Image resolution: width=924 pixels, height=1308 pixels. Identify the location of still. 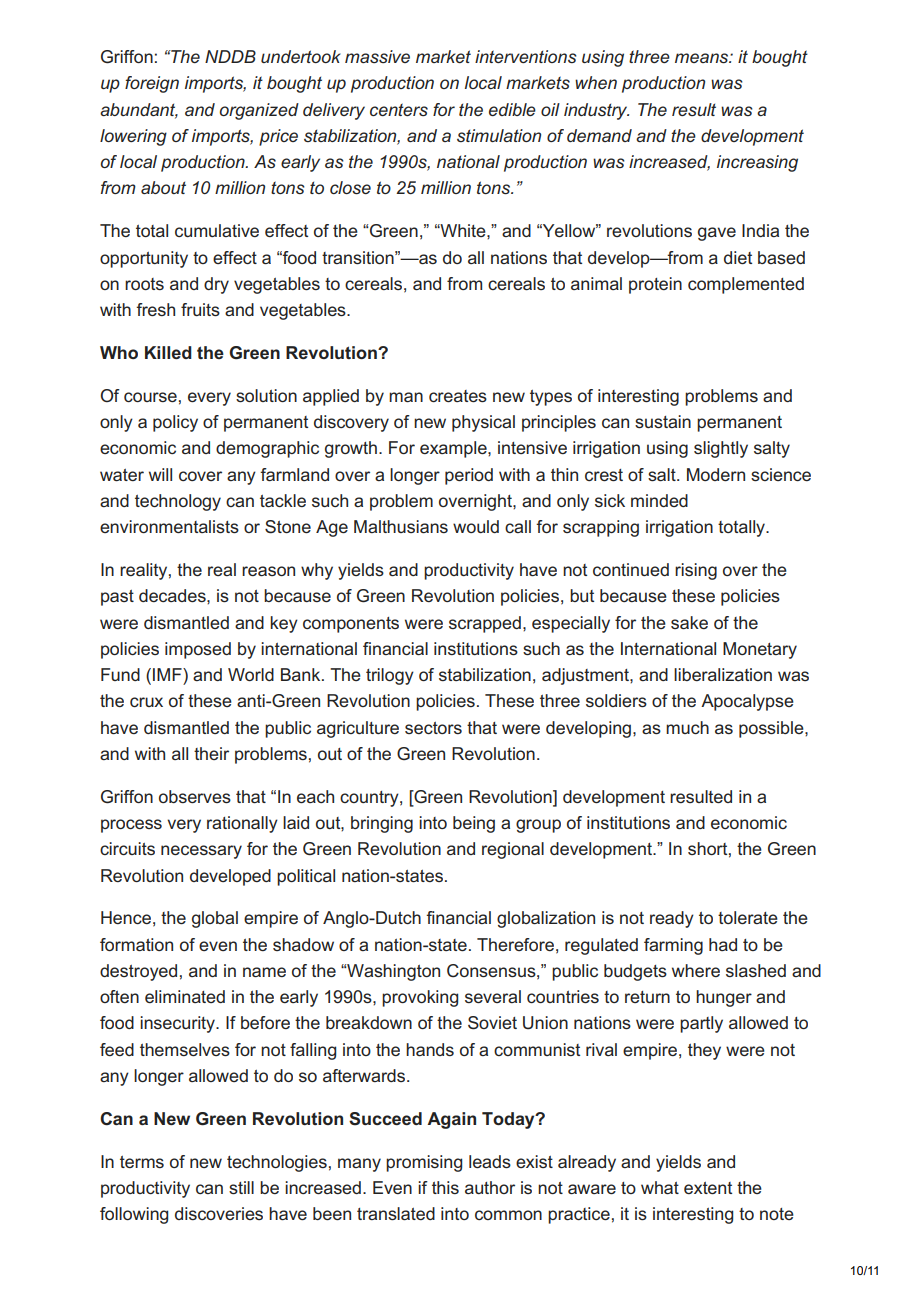
(241, 1187).
